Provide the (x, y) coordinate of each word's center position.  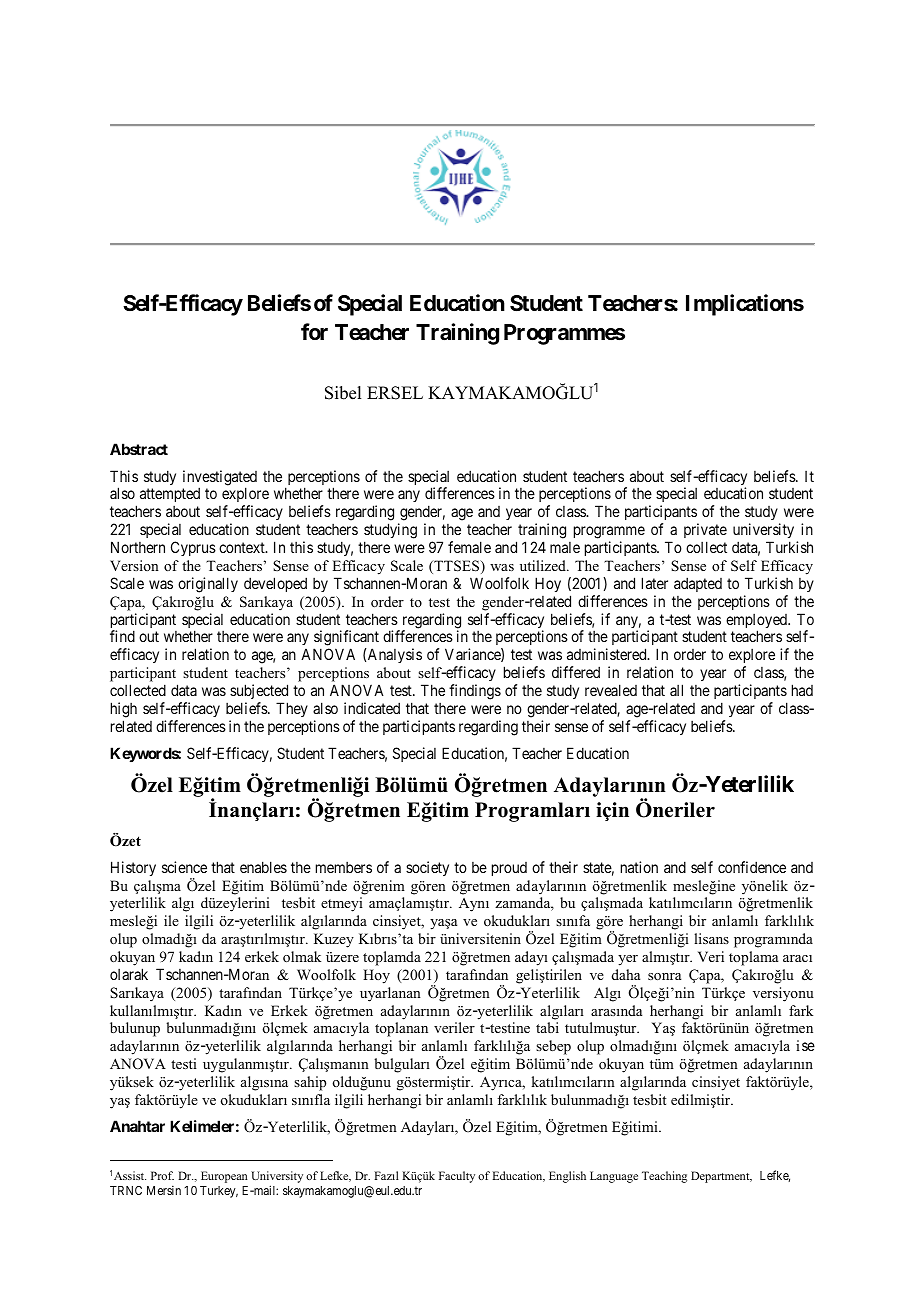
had (802, 690)
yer (628, 960)
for (314, 331)
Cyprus (193, 548)
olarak (129, 974)
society (427, 868)
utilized (544, 565)
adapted (698, 584)
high (124, 710)
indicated (372, 708)
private (705, 532)
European (224, 1177)
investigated (220, 479)
